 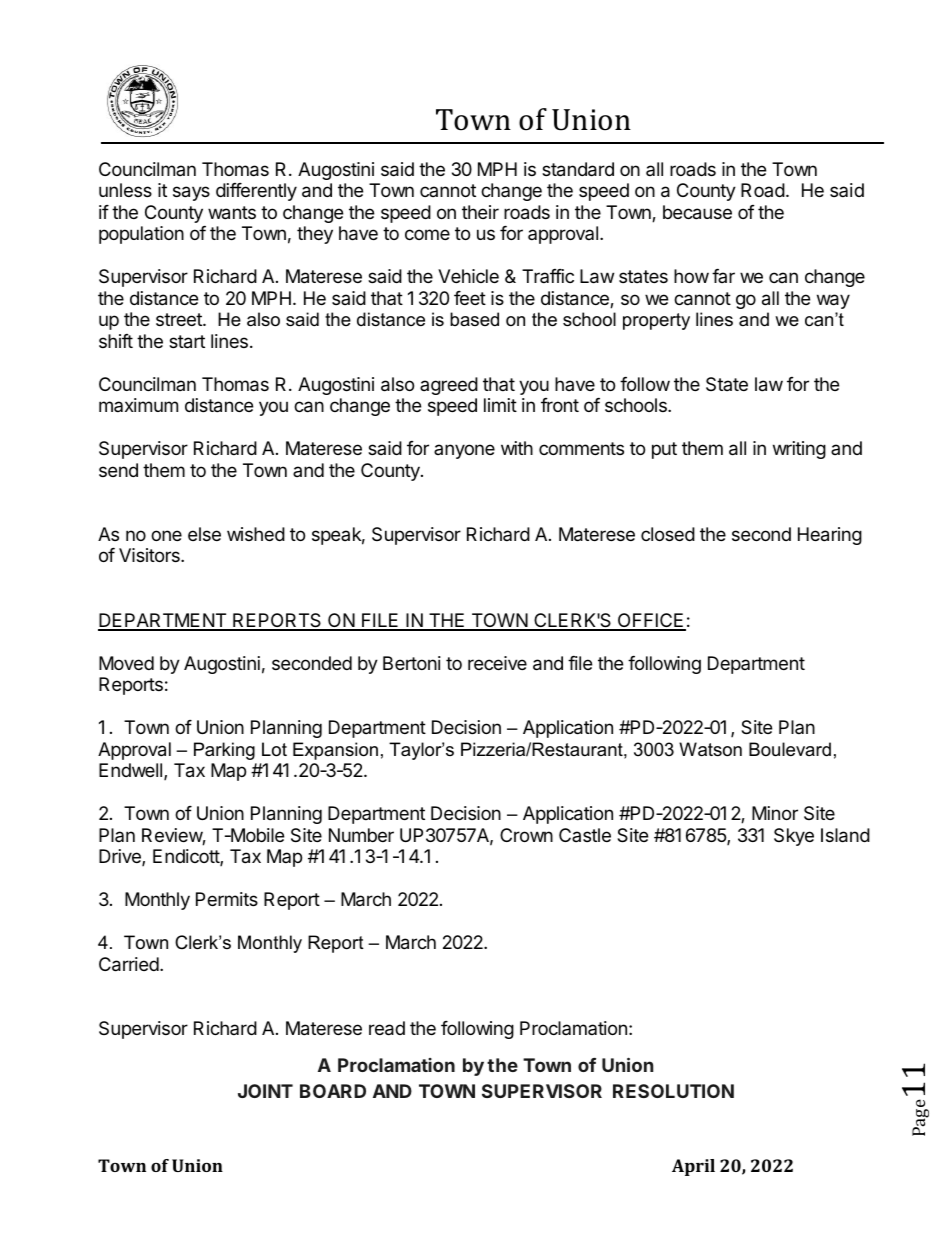 What do you see at coordinates (224, 751) in the screenshot?
I see `Parking` at bounding box center [224, 751].
